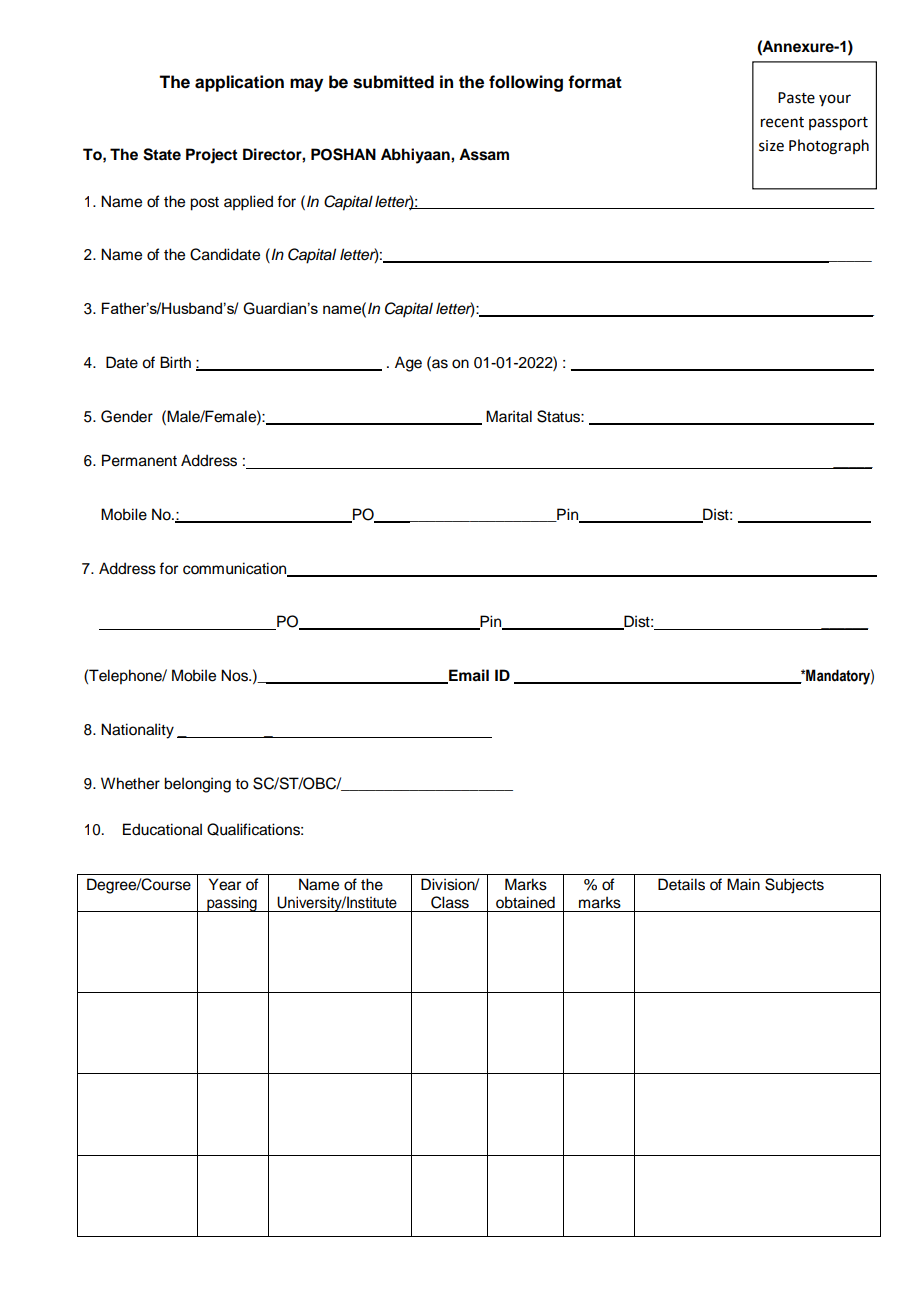  Describe the element at coordinates (408, 364) in the image. I see `Age` at that location.
